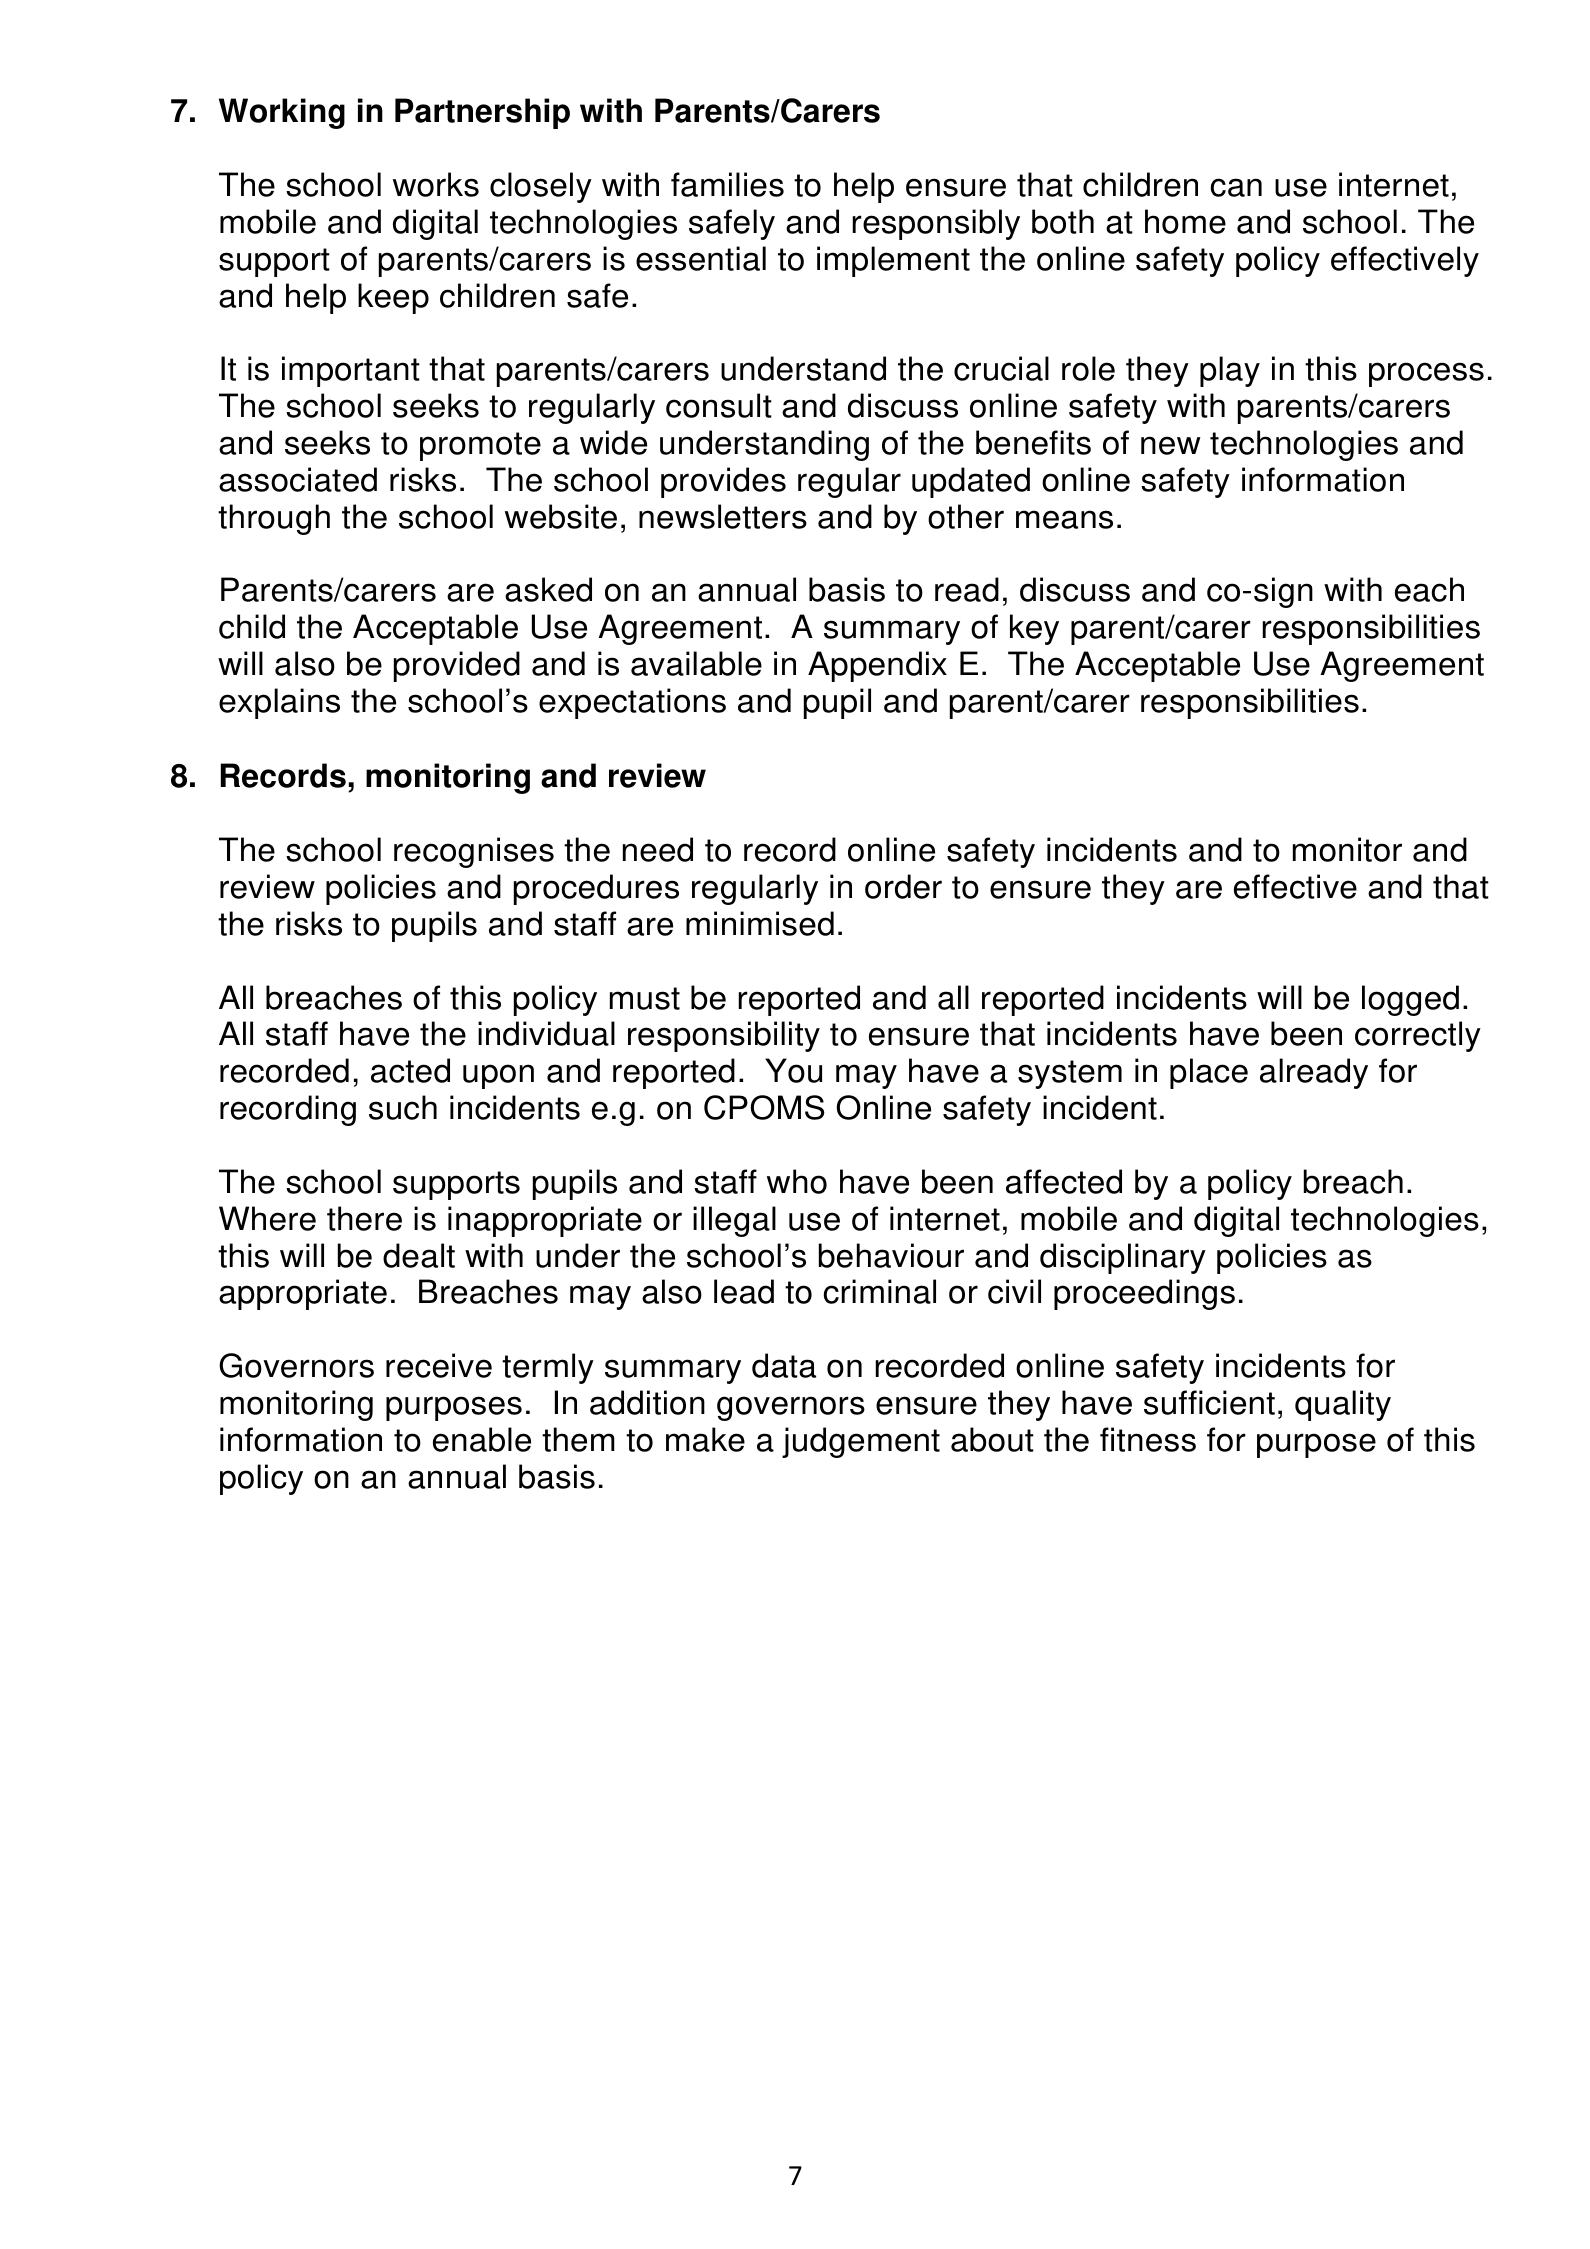 Image resolution: width=1590 pixels, height=2249 pixels. I want to click on works, so click(436, 184).
